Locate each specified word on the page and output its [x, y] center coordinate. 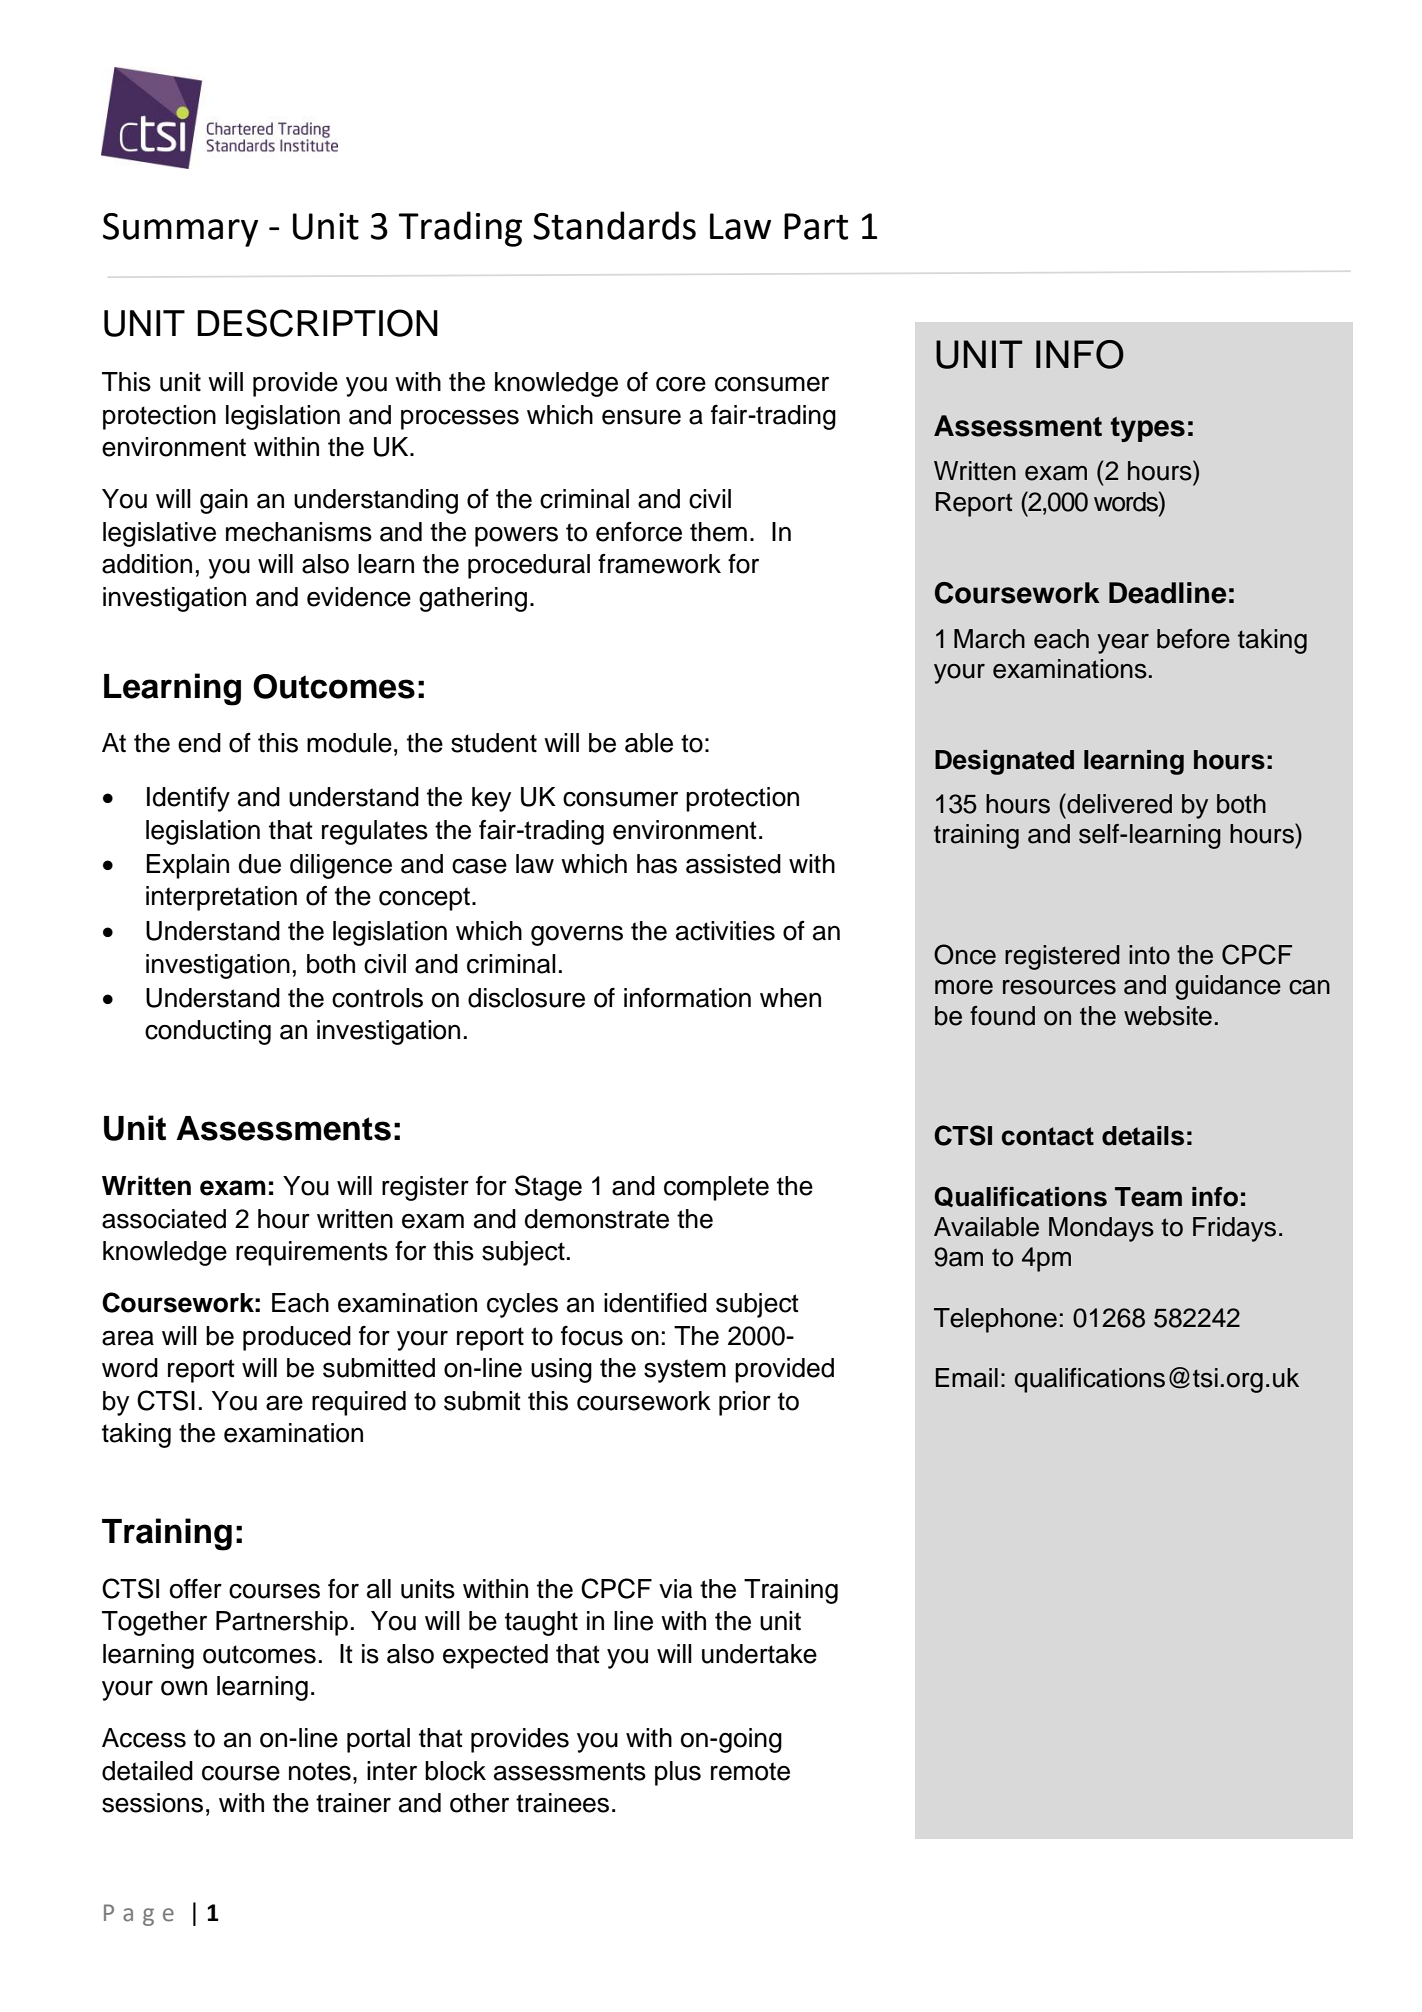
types [1148, 429]
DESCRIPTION [317, 323]
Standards [614, 225]
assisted [733, 864]
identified [655, 1303]
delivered [1118, 803]
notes [320, 1771]
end [199, 743]
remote [750, 1771]
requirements [312, 1253]
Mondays [1101, 1229]
